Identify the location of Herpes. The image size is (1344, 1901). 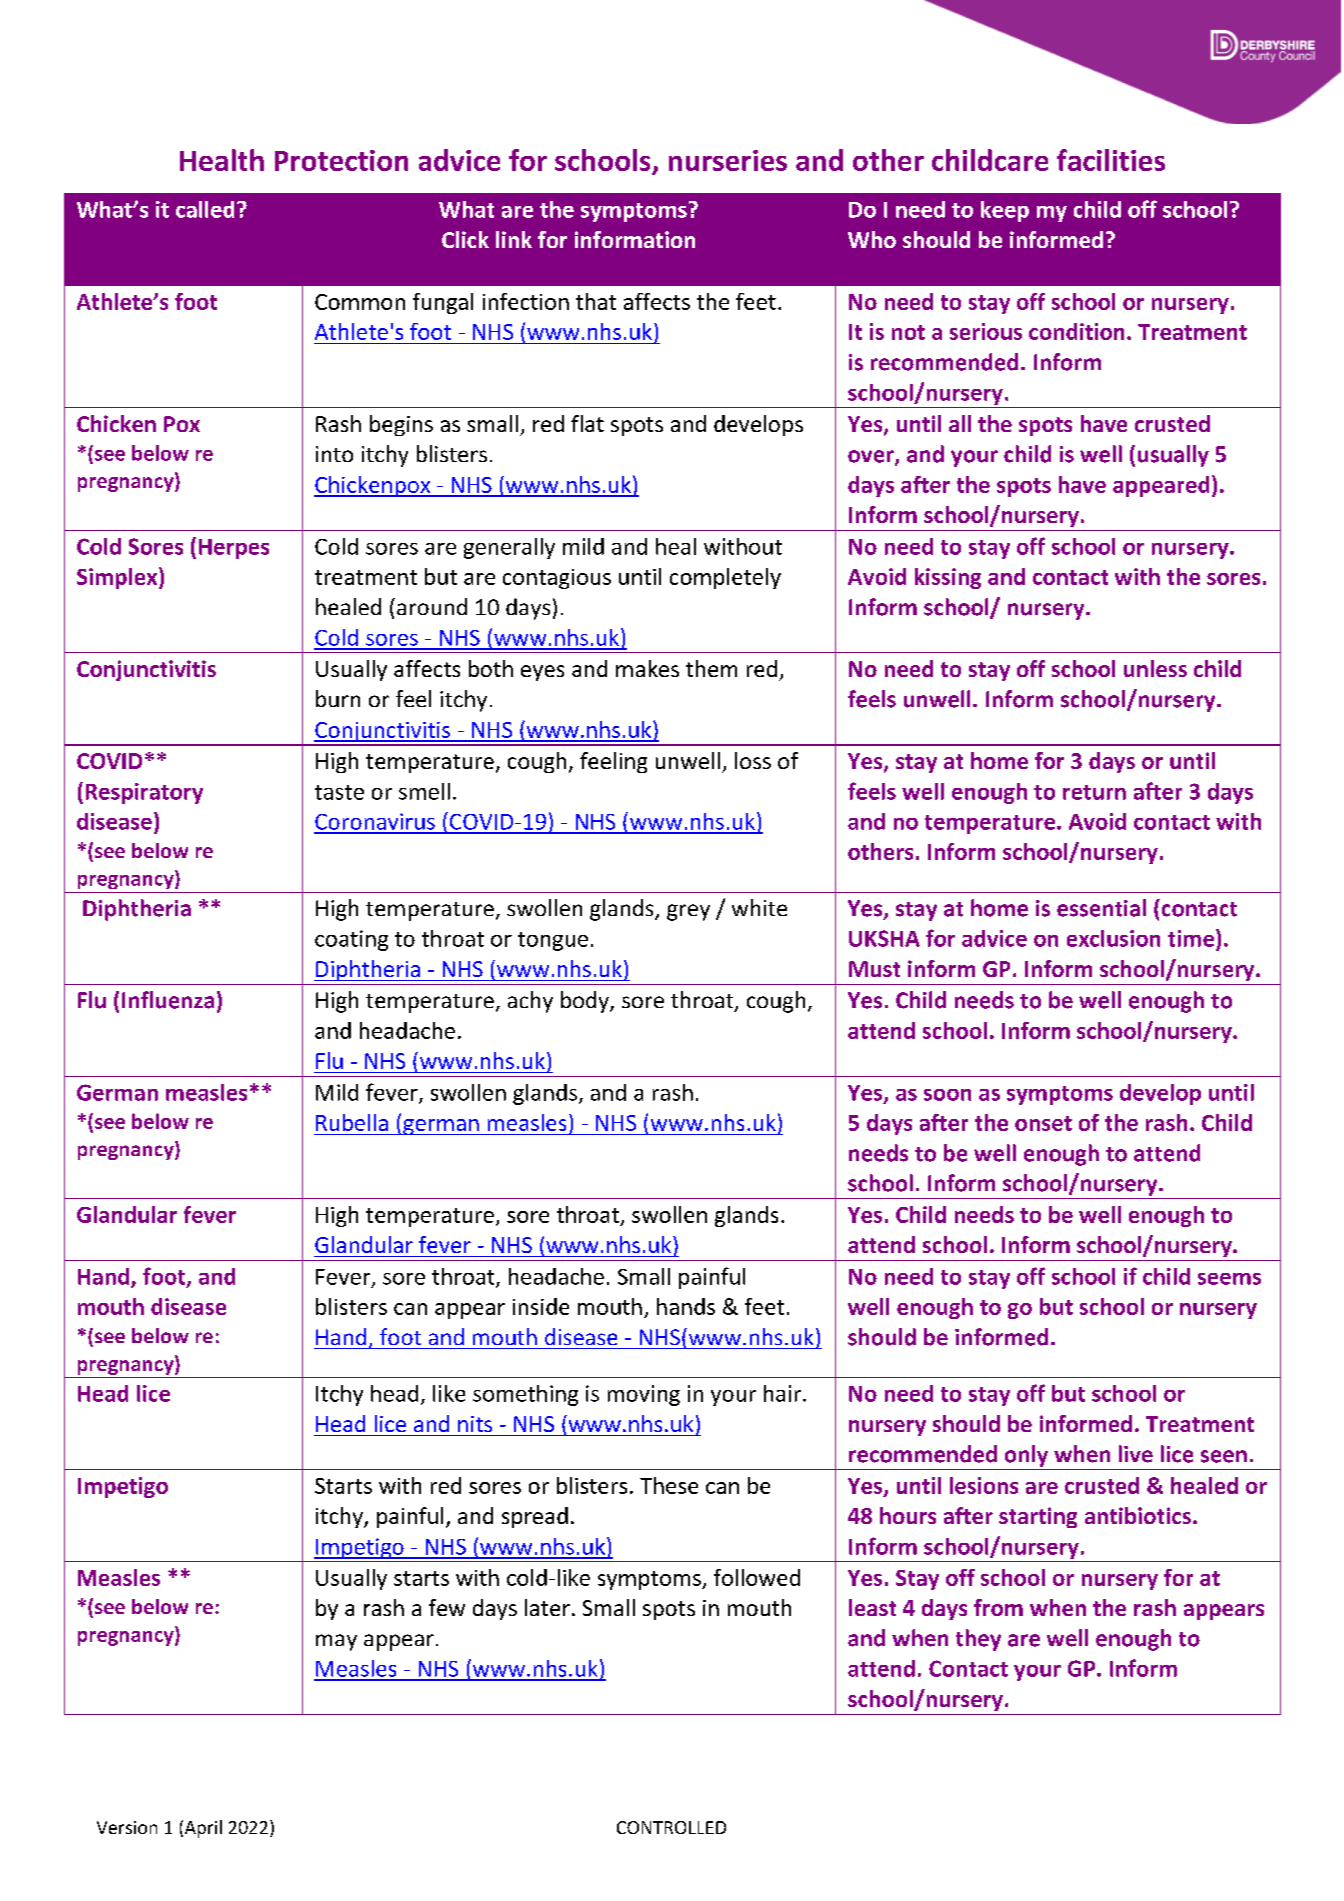
(234, 549).
